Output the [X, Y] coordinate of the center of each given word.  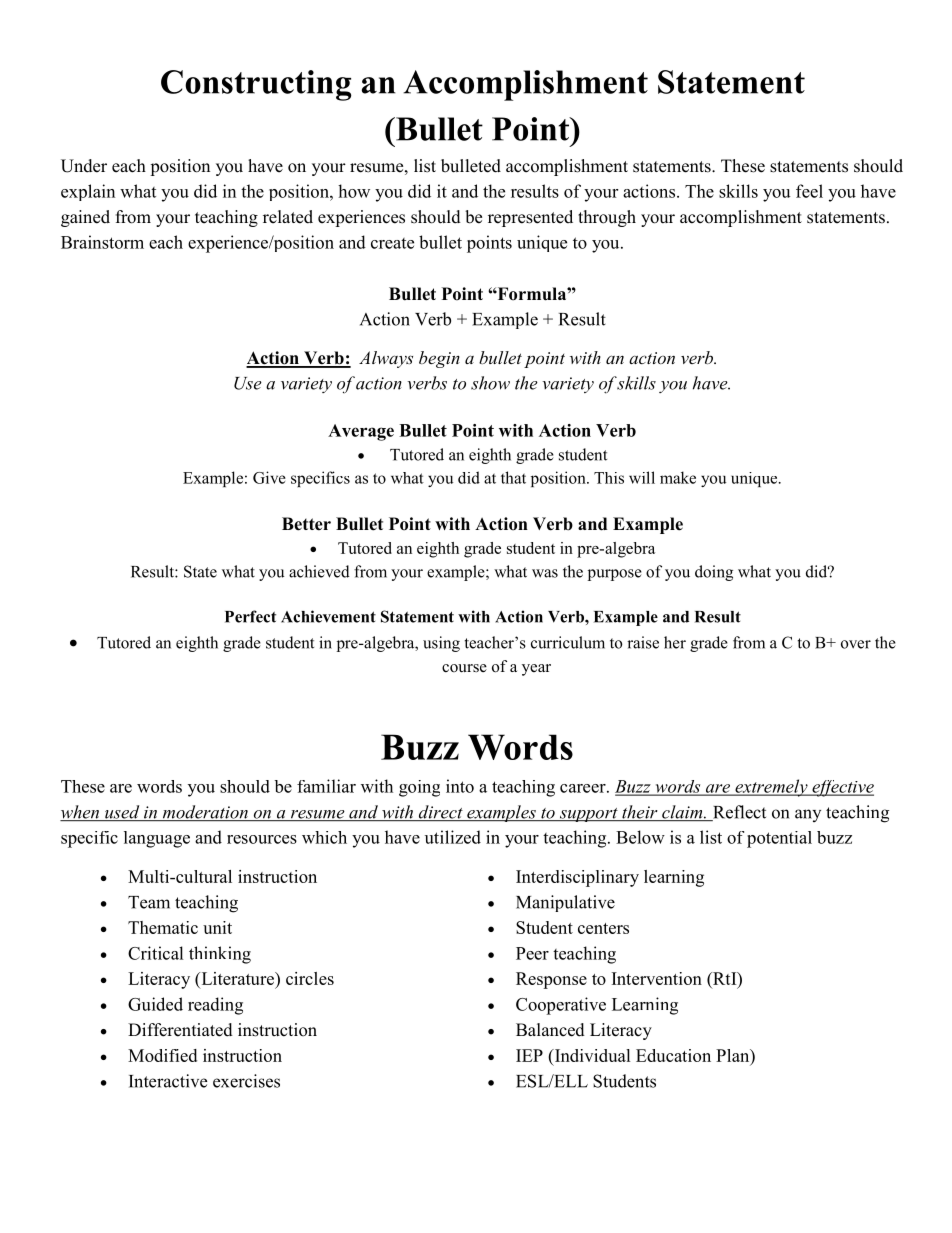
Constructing [256, 85]
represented [530, 218]
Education [673, 1055]
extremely [771, 788]
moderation [205, 813]
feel [809, 191]
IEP [529, 1055]
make [678, 477]
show [490, 383]
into [460, 786]
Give [269, 477]
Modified [162, 1055]
